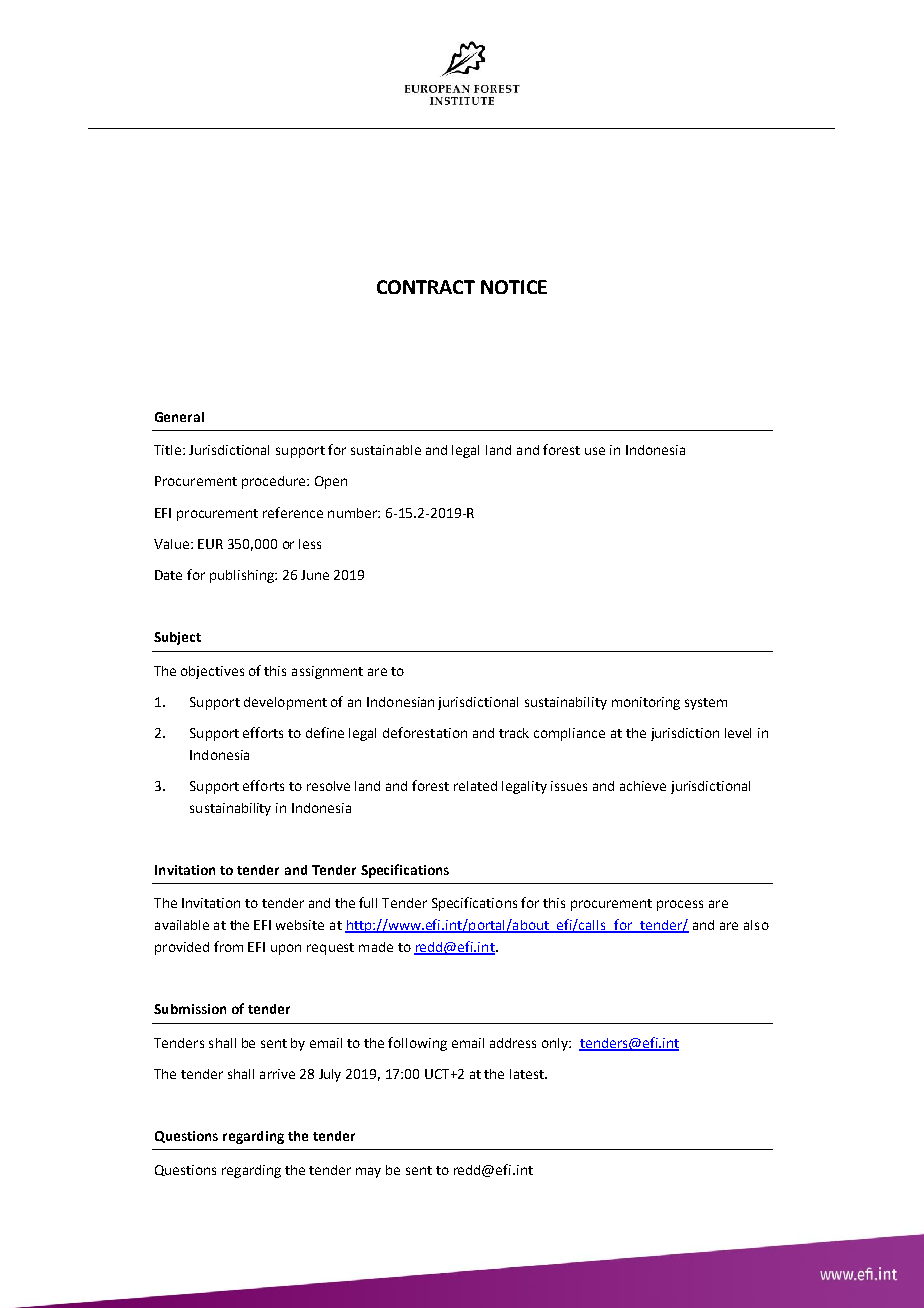  I want to click on track, so click(514, 733).
